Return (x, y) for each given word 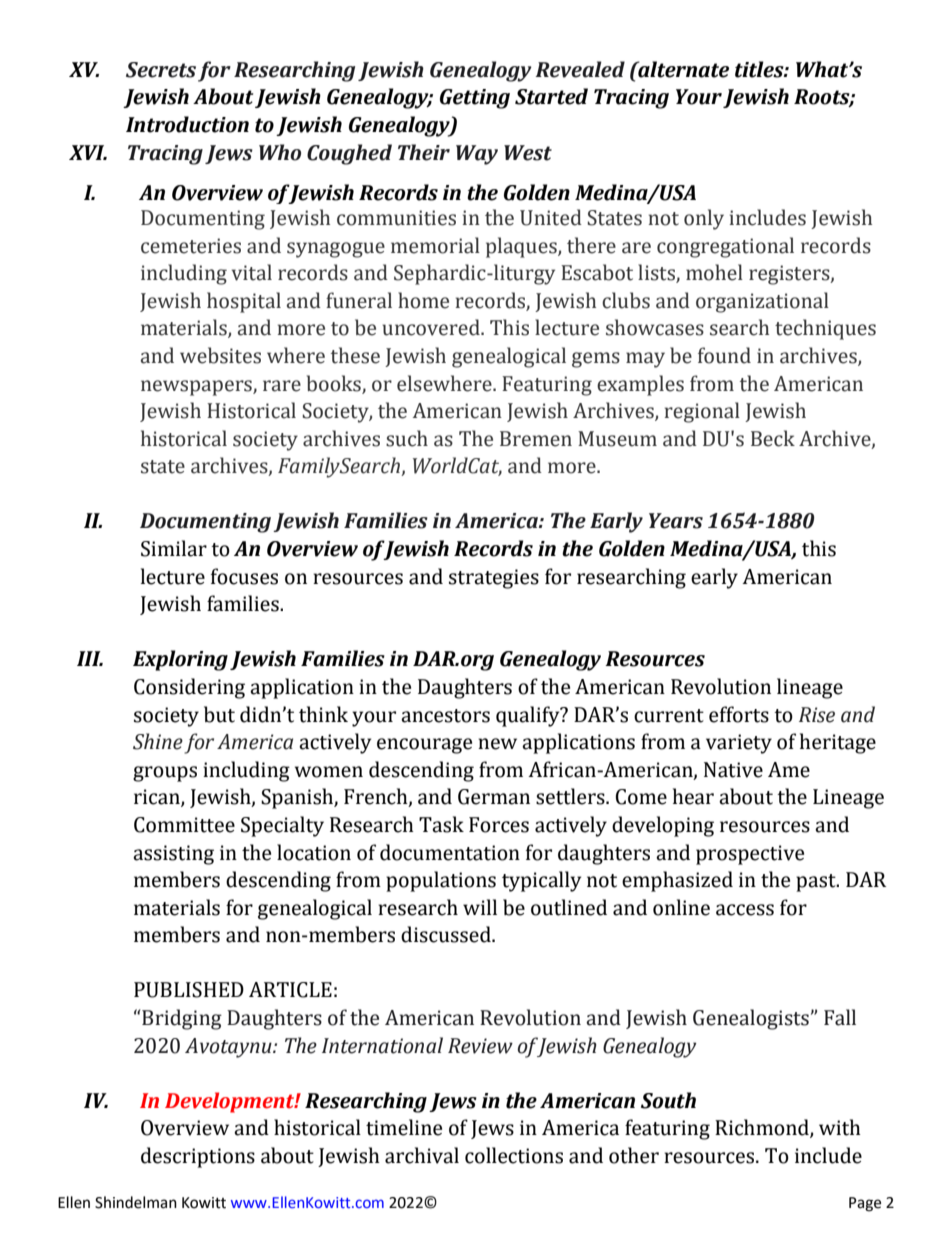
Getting (475, 99)
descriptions (198, 1157)
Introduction (187, 124)
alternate (682, 69)
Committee (184, 825)
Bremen (536, 439)
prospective (750, 855)
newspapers (197, 388)
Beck (773, 438)
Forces (499, 825)
